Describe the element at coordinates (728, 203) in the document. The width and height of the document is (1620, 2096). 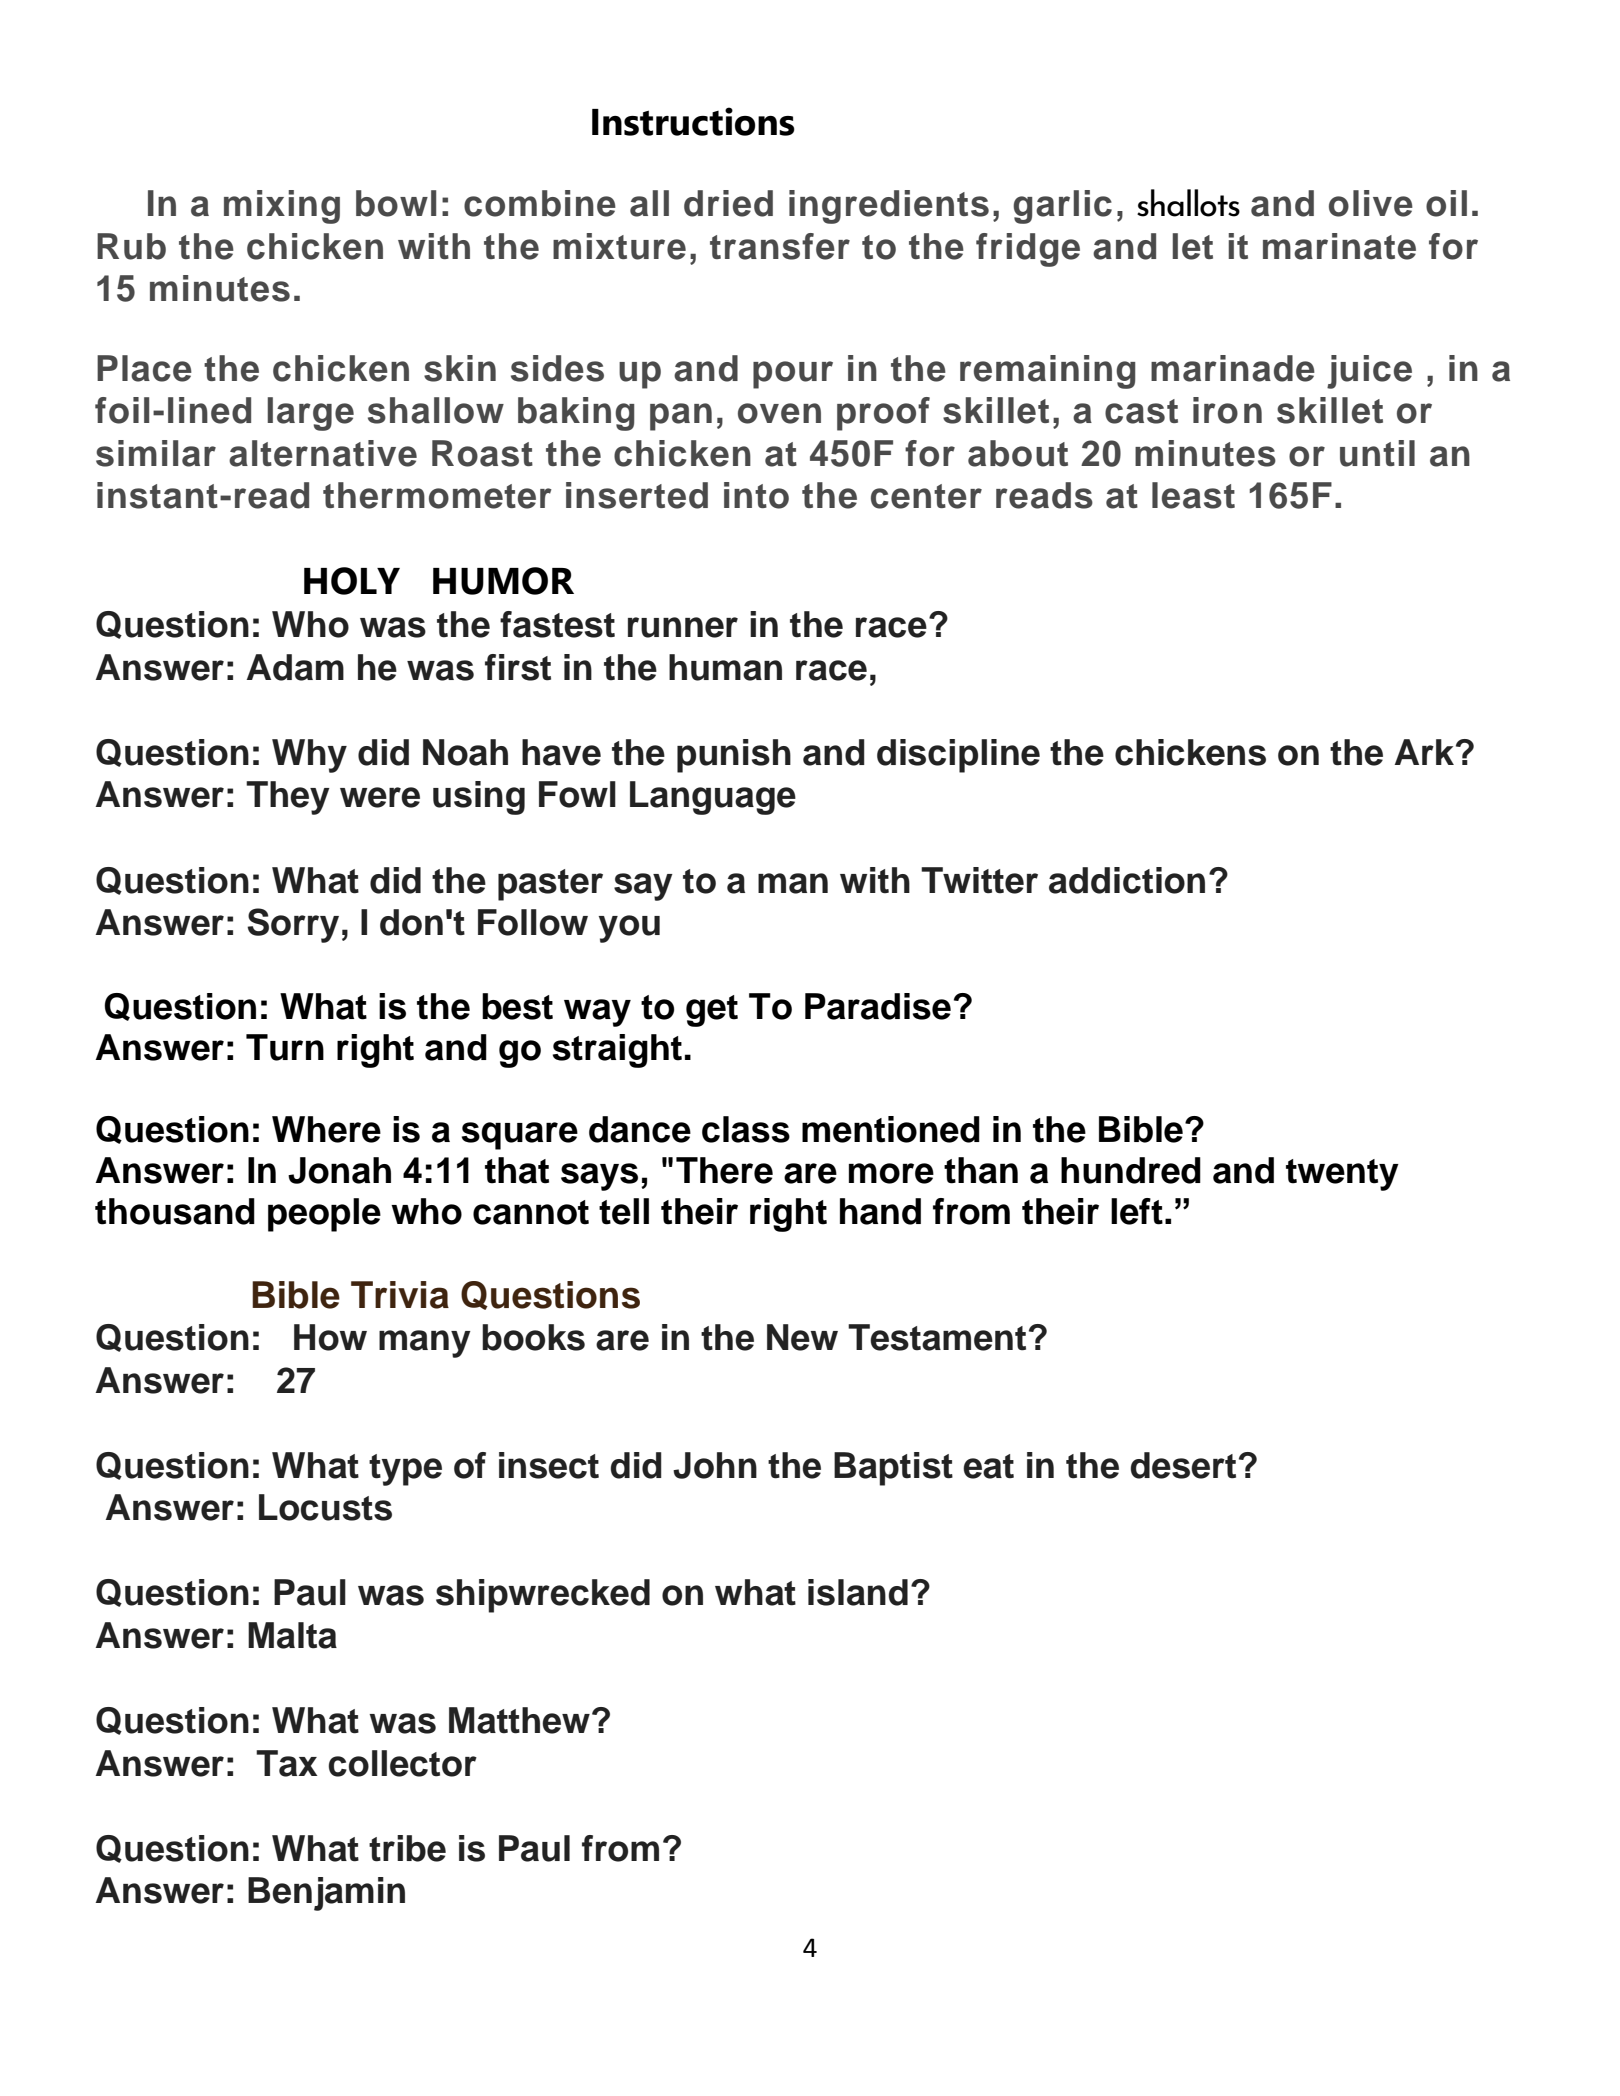
I see `dried` at that location.
